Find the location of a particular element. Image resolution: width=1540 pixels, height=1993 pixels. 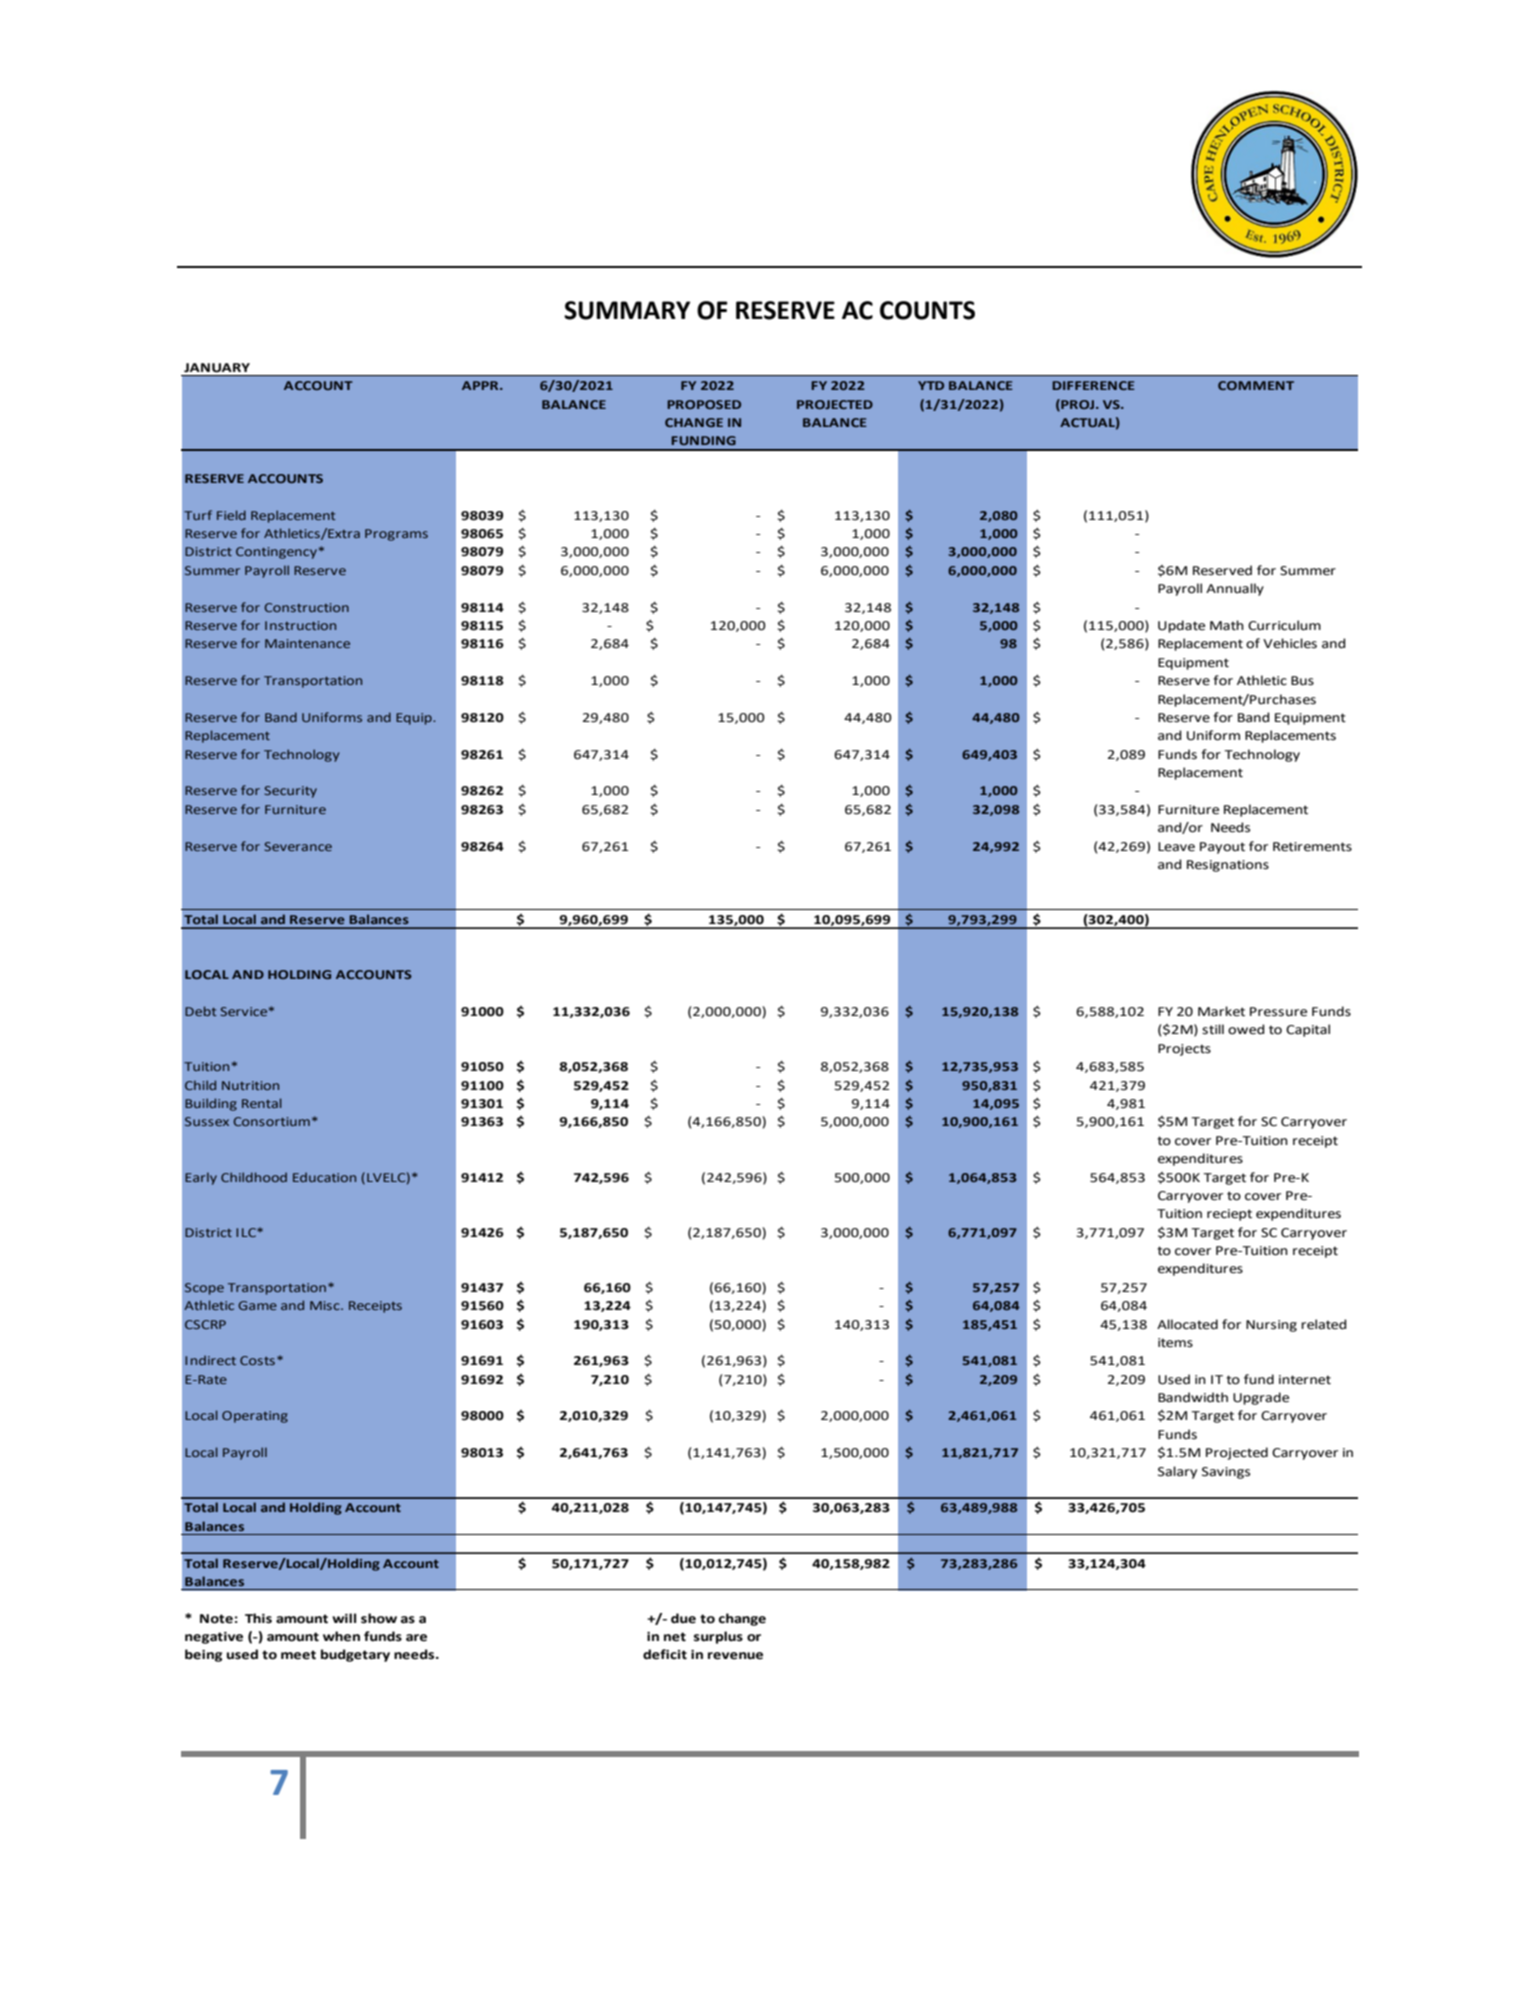

COMMENT is located at coordinates (1256, 385).
